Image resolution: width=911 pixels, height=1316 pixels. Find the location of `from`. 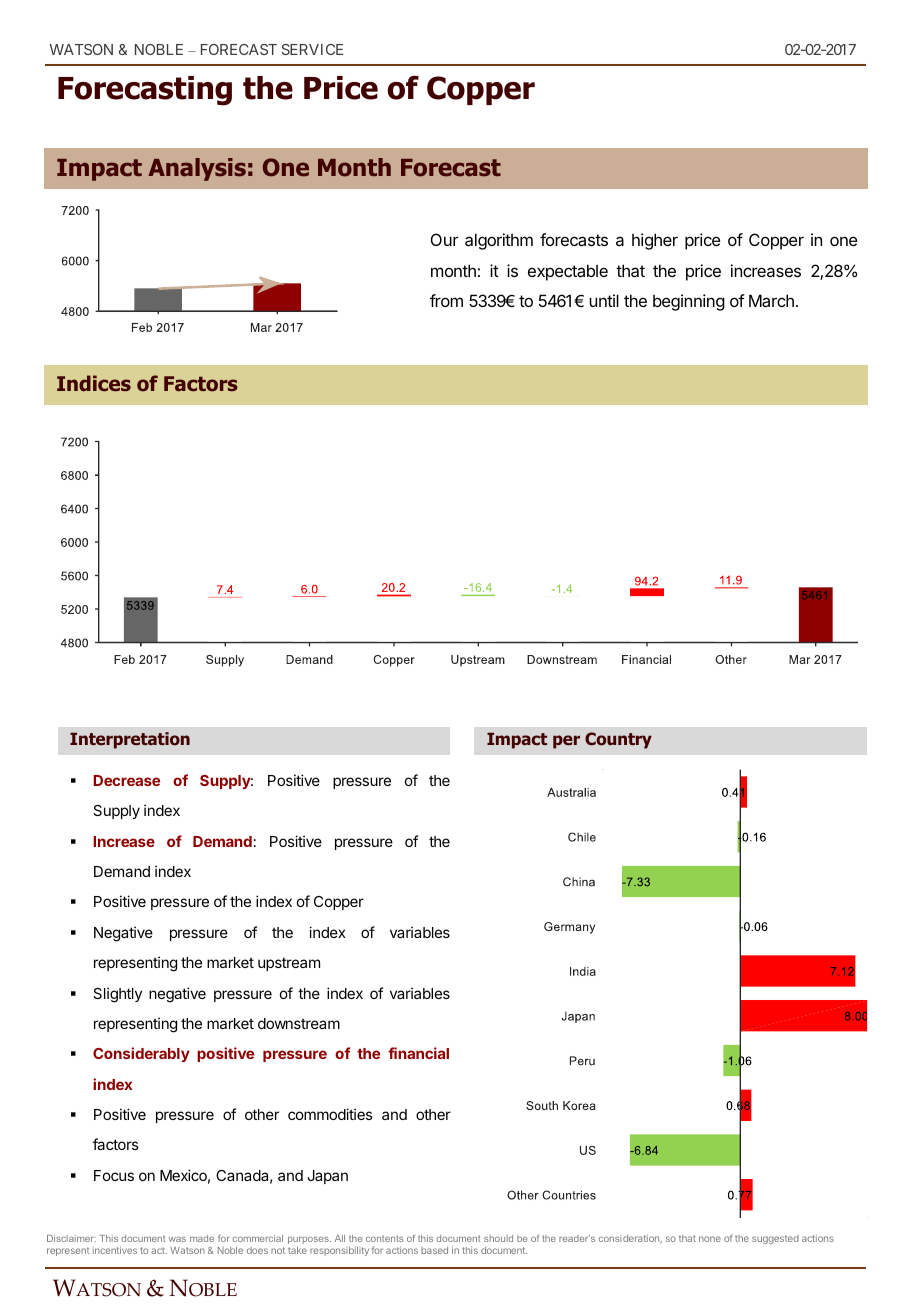

from is located at coordinates (446, 300).
